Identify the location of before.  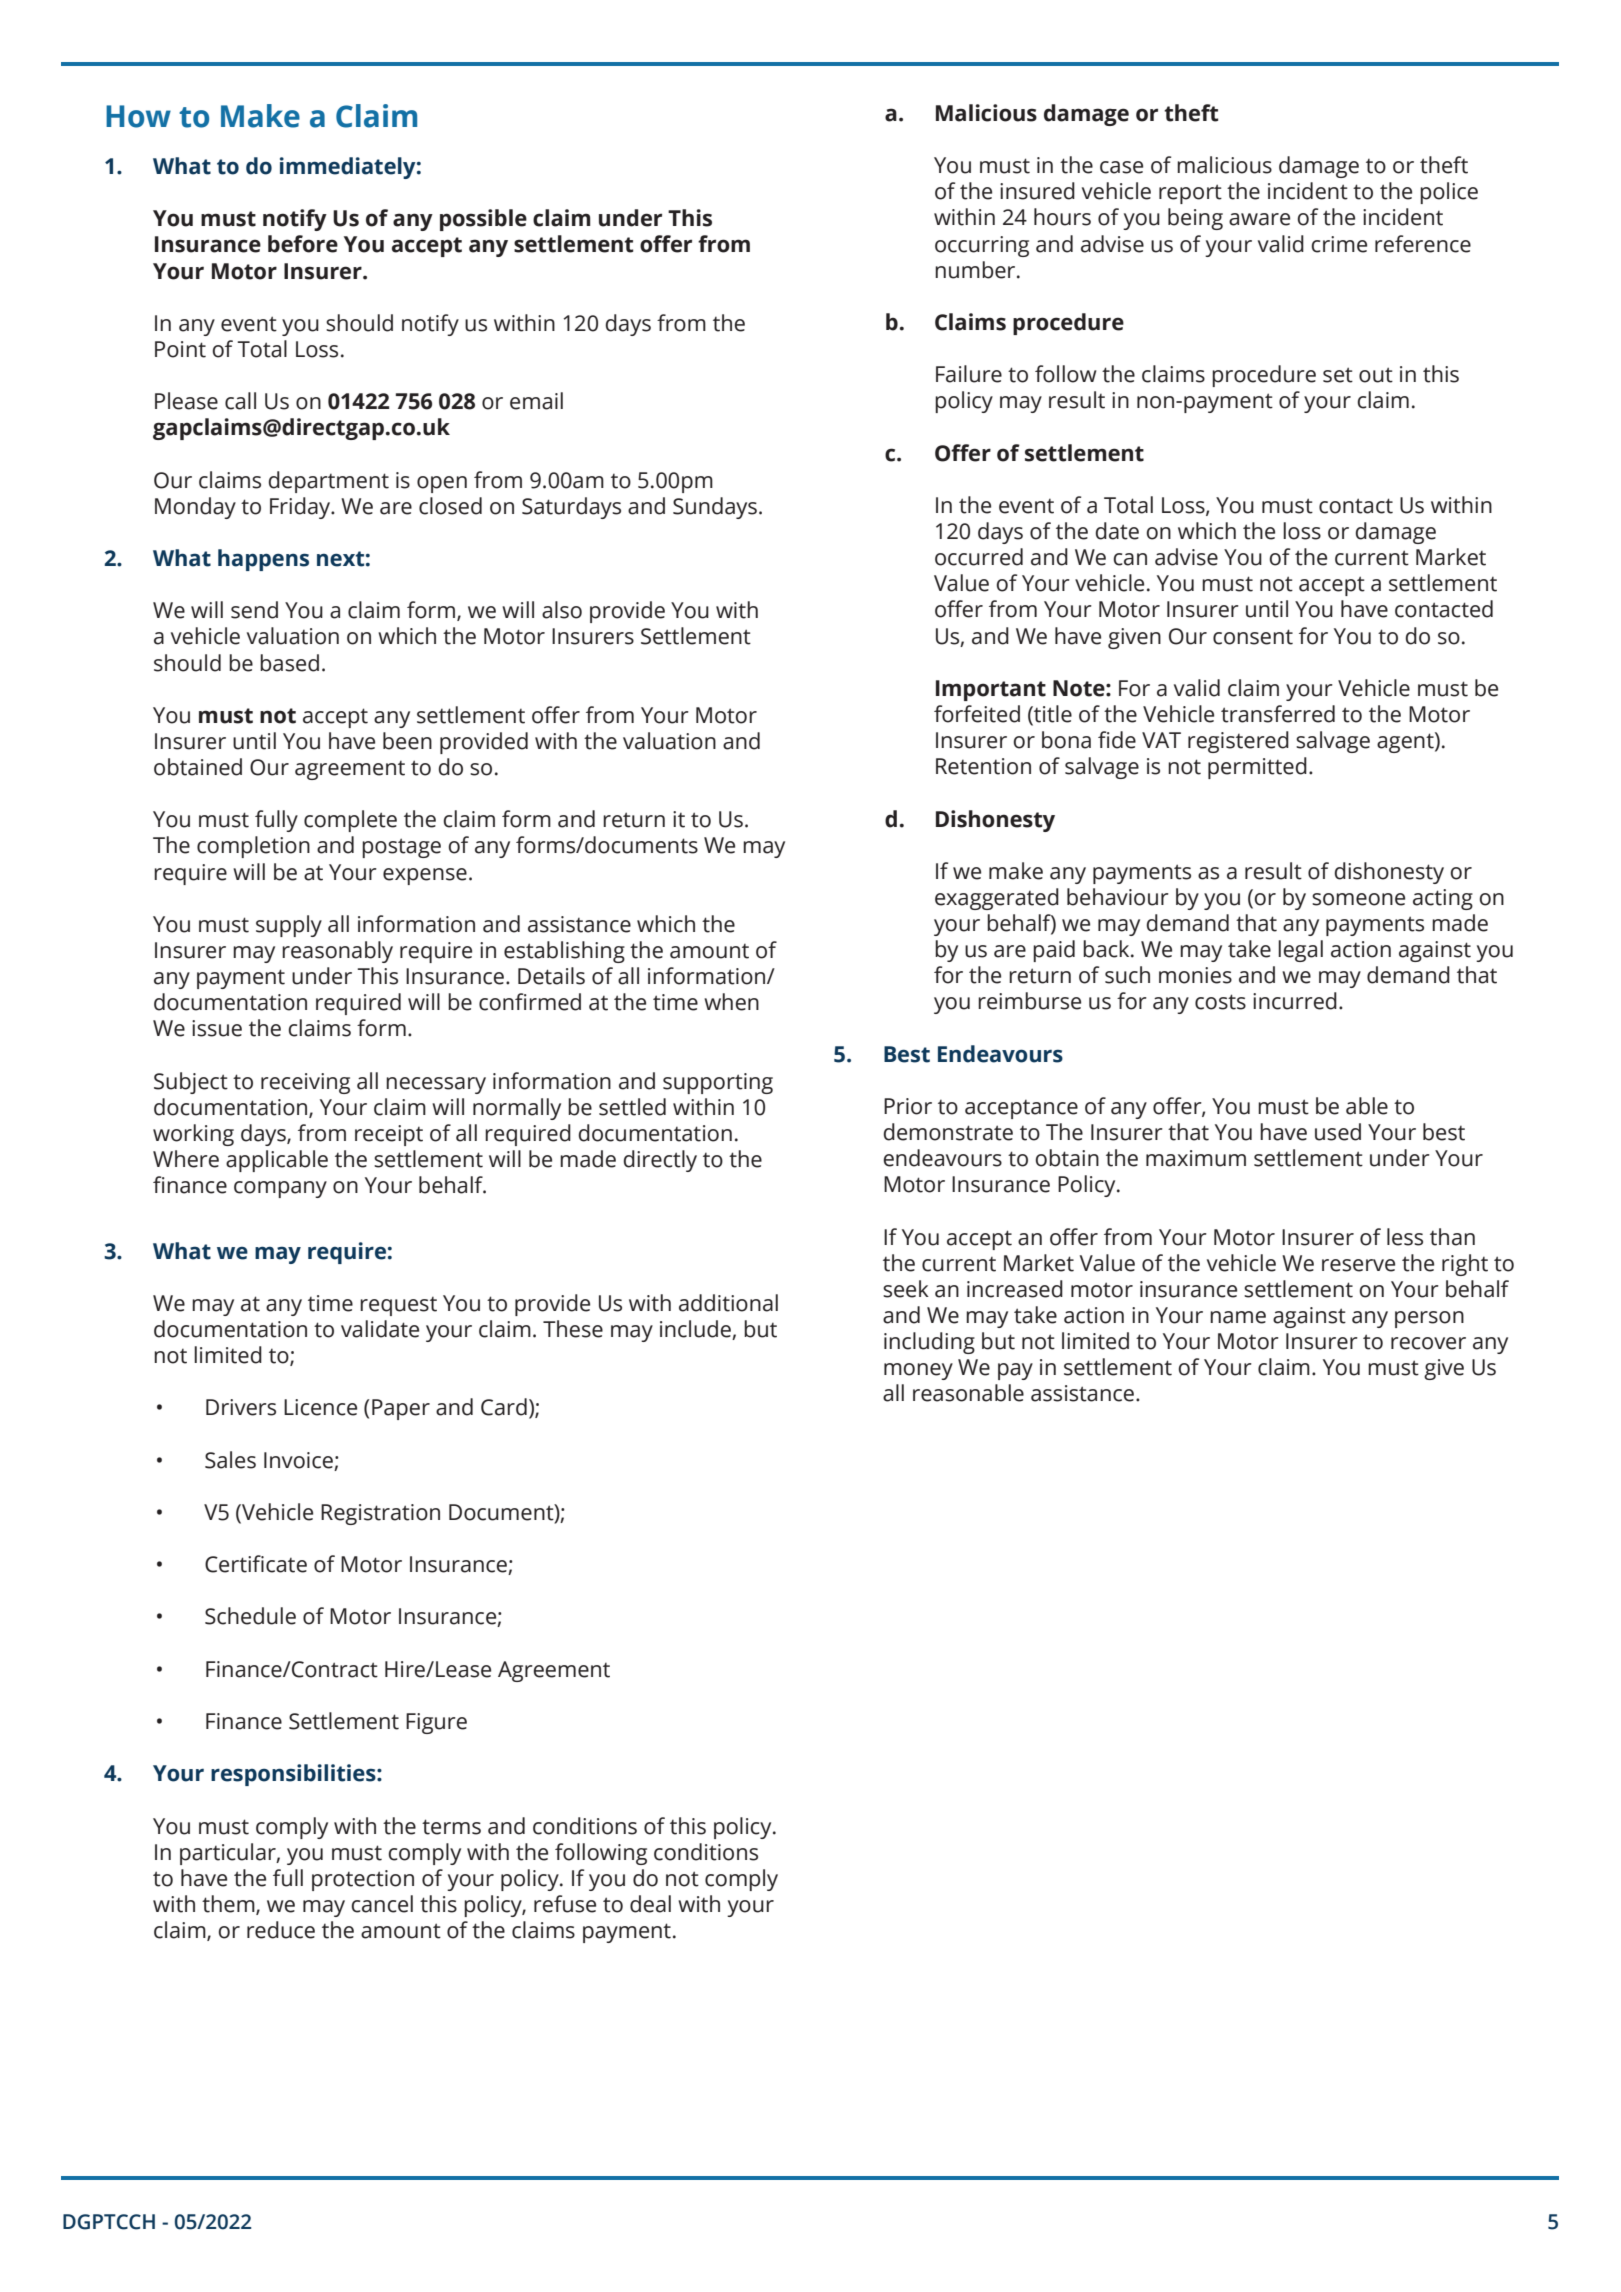
(303, 244).
